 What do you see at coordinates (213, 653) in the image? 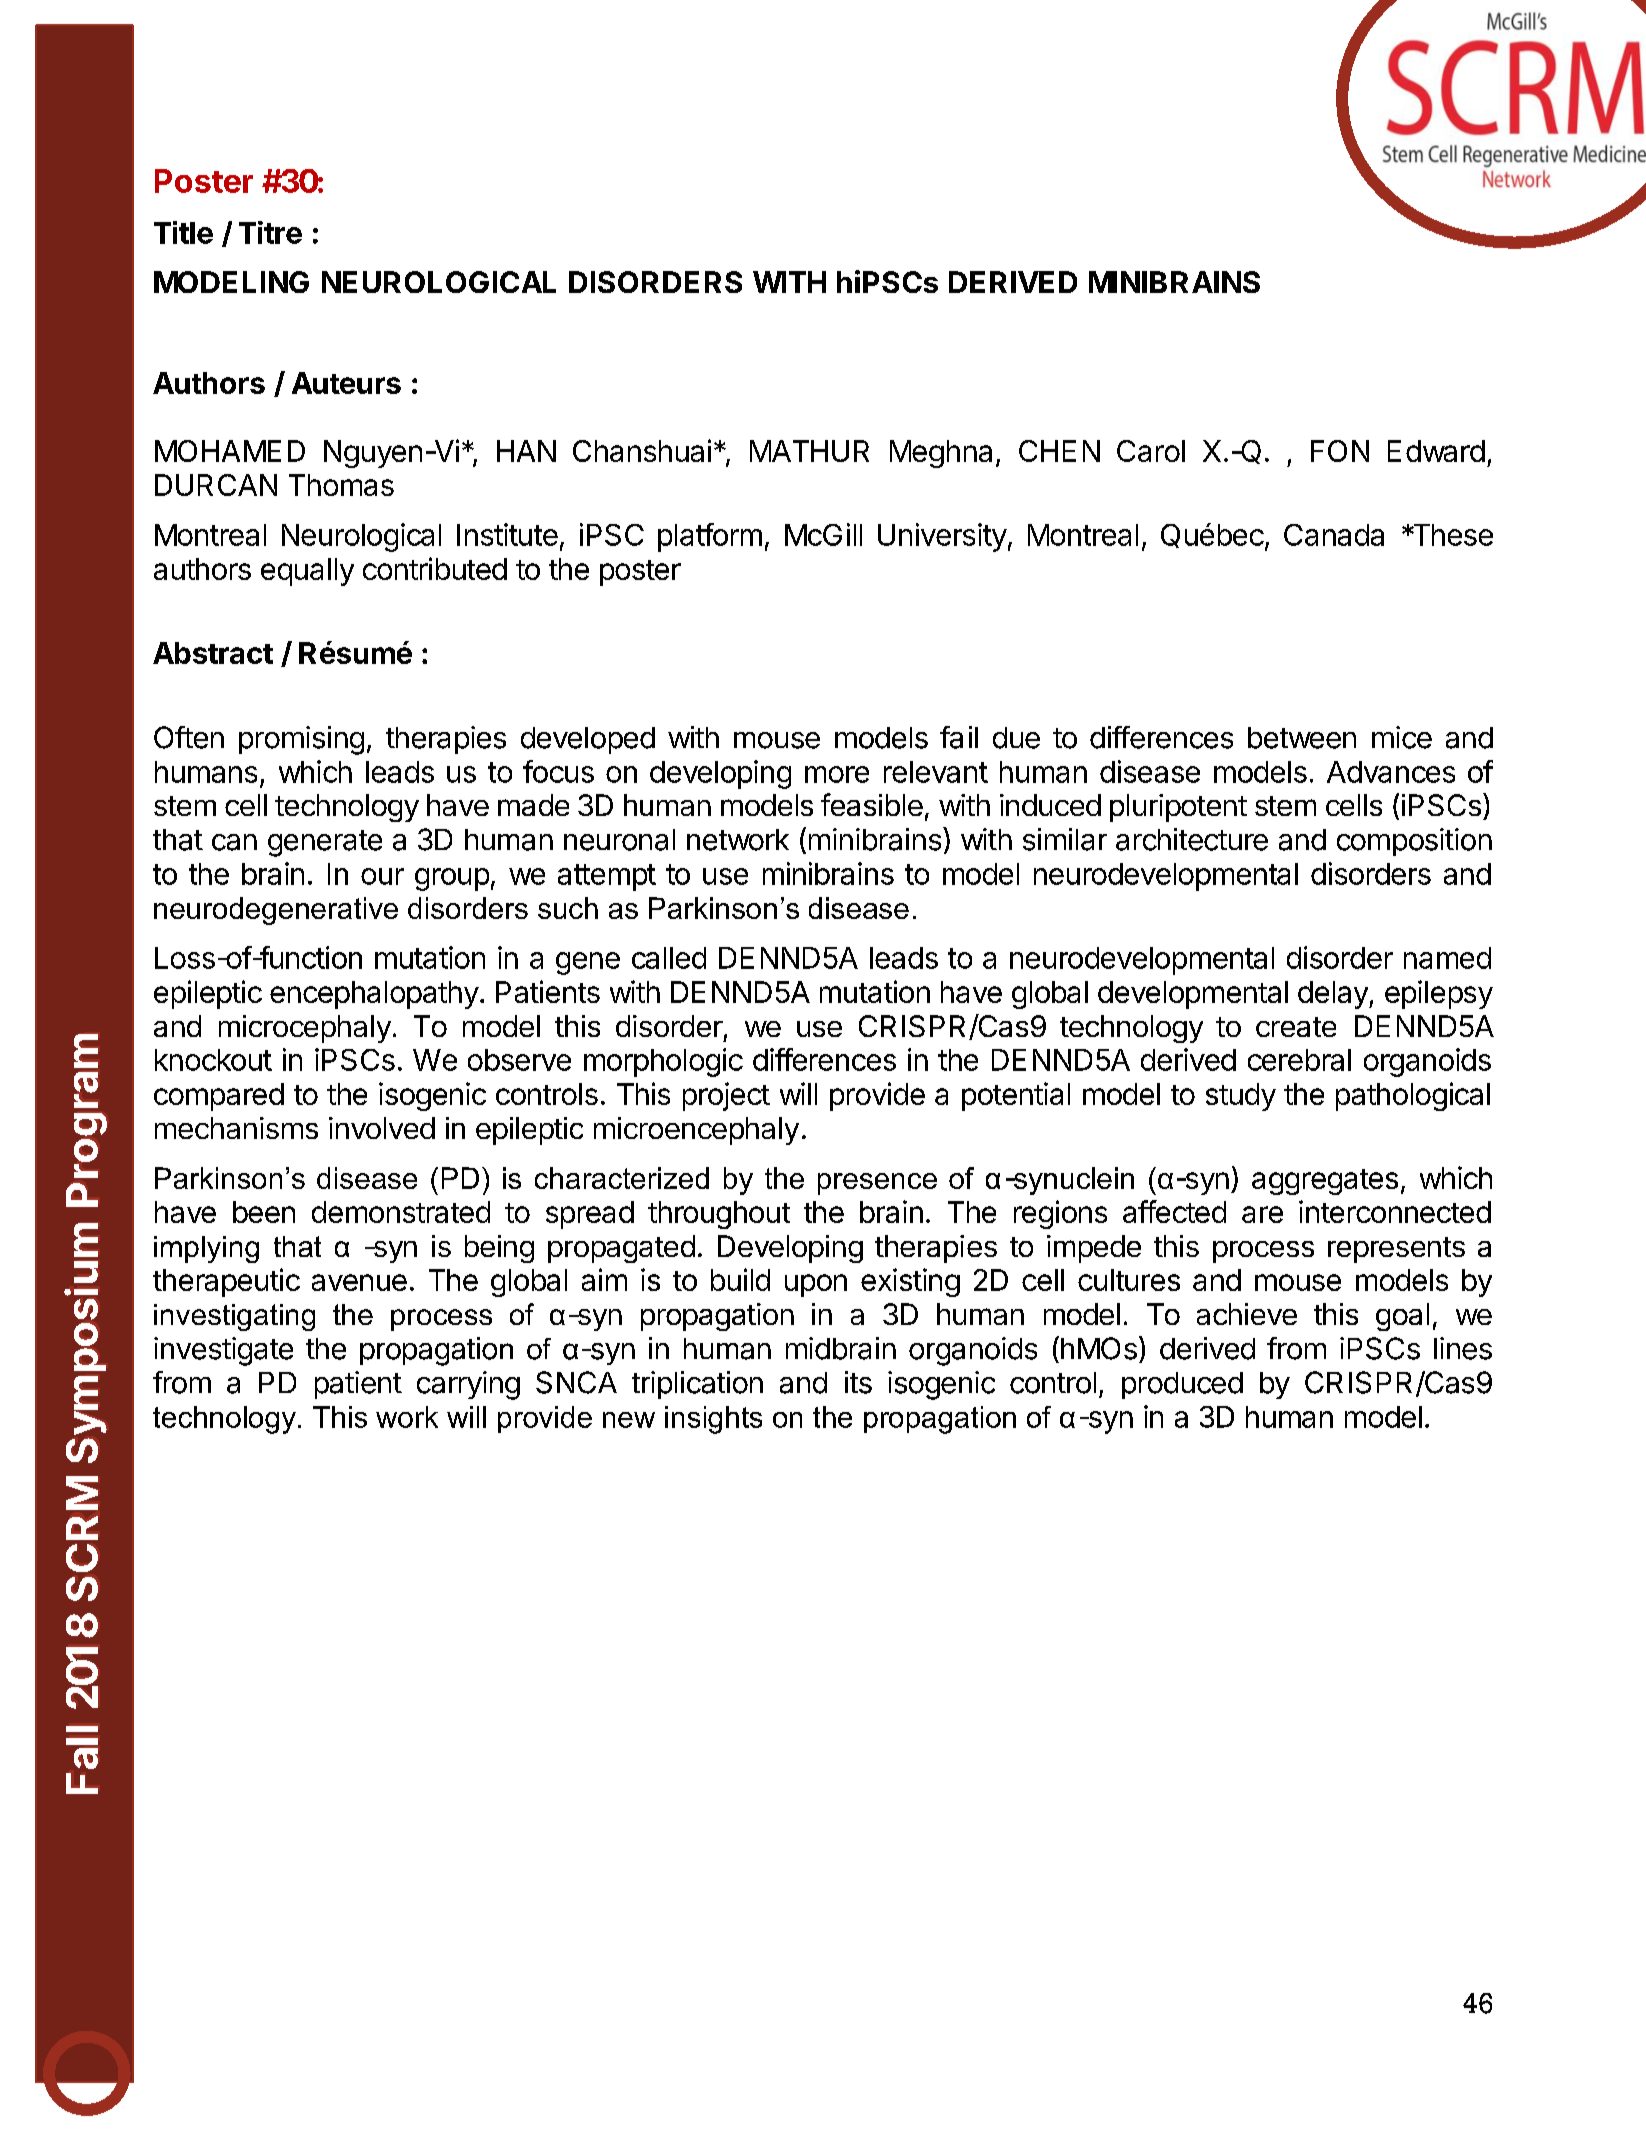
I see `Abstract` at bounding box center [213, 653].
